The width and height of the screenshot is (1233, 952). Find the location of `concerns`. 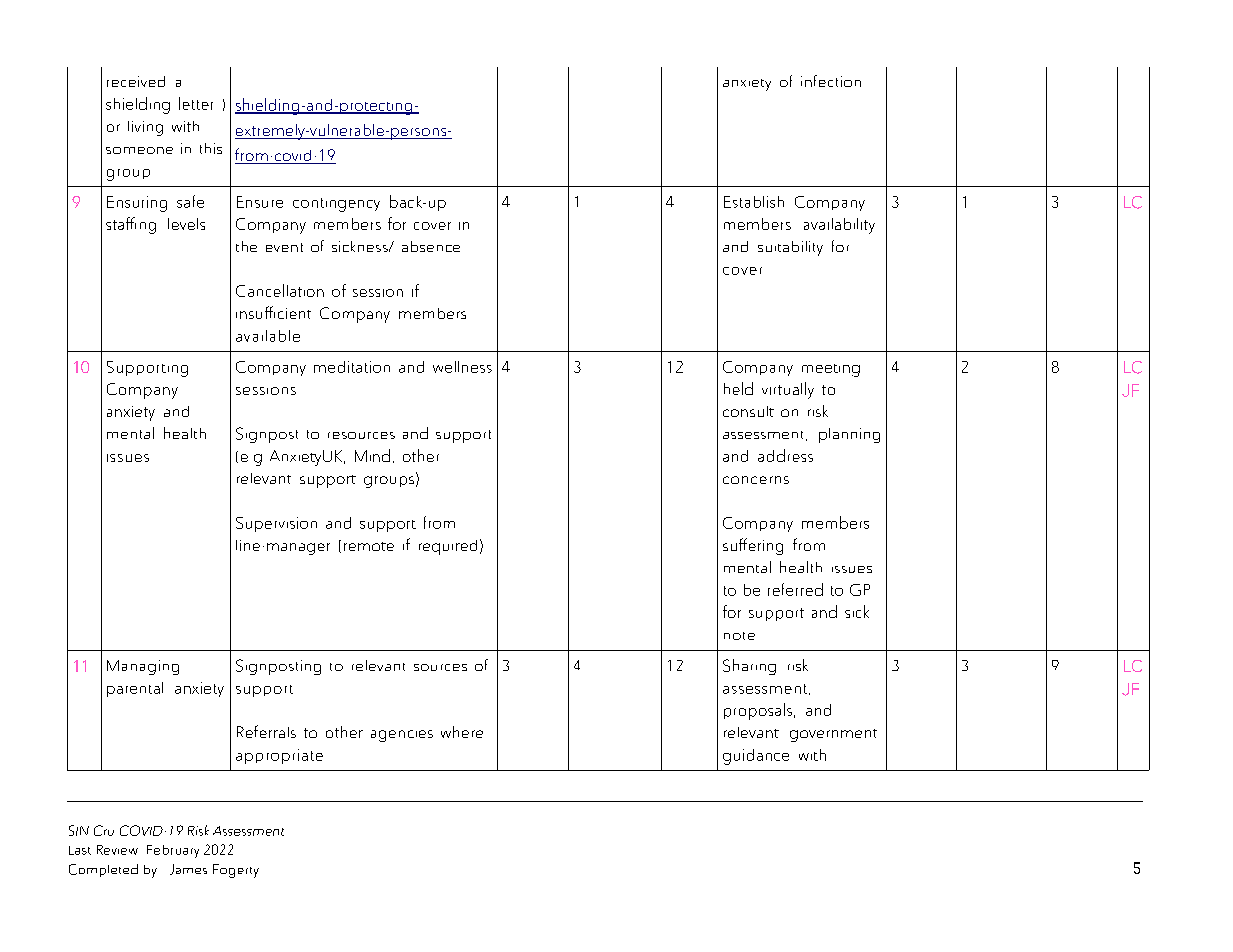

concerns is located at coordinates (756, 480).
